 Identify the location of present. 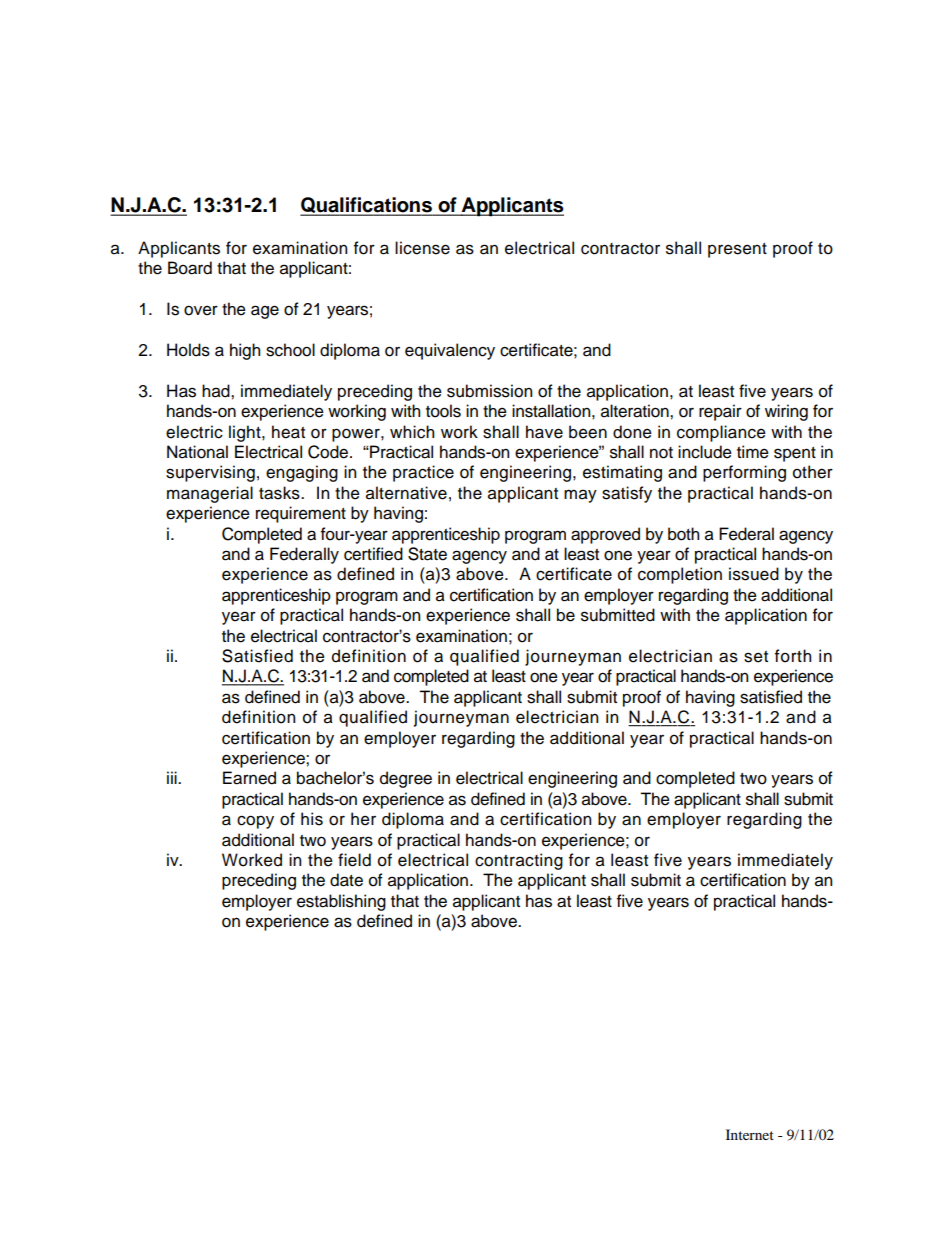
(737, 250).
